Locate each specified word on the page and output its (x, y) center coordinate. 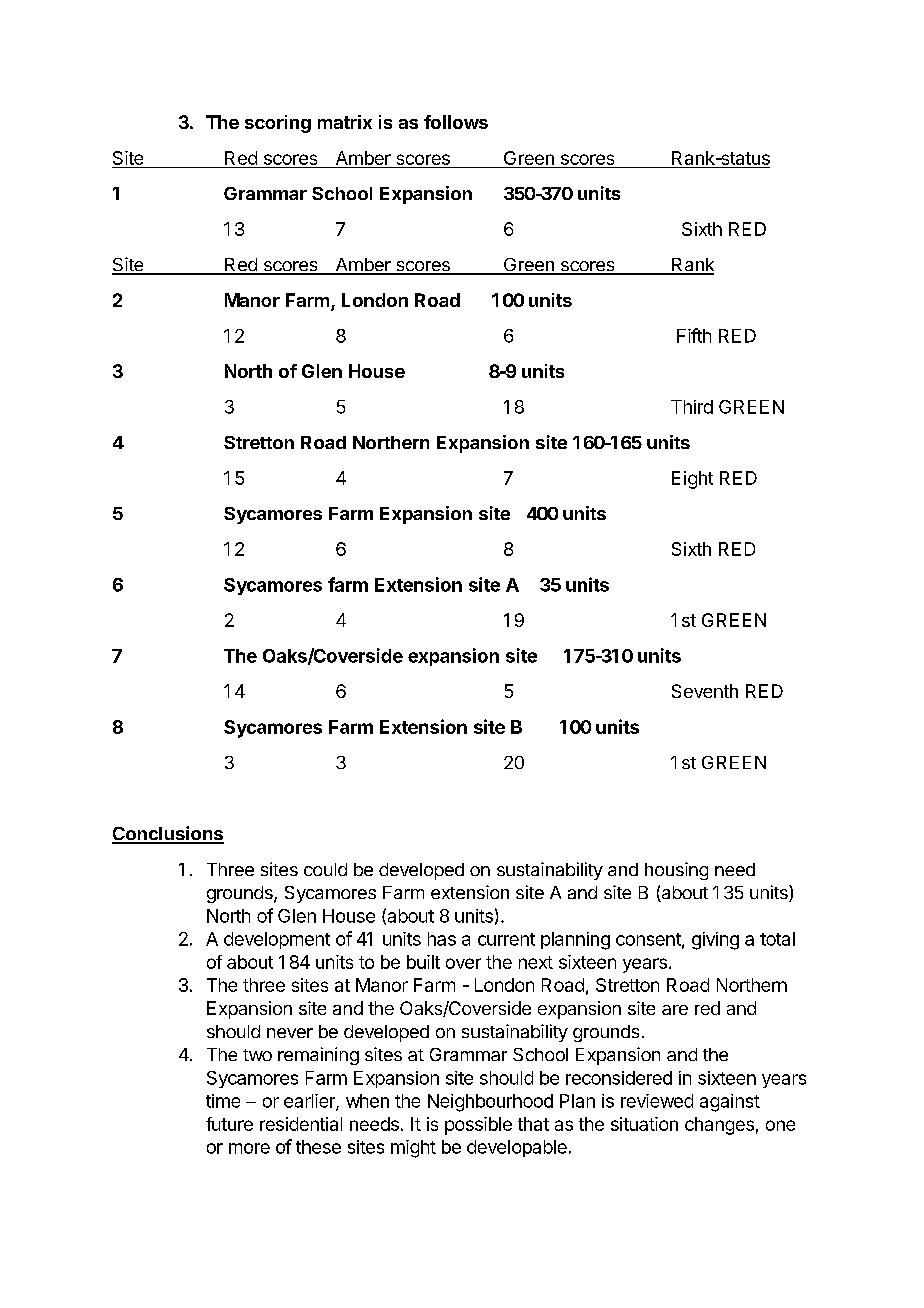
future (229, 1124)
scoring (278, 124)
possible (478, 1126)
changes (719, 1126)
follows (456, 122)
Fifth (694, 335)
